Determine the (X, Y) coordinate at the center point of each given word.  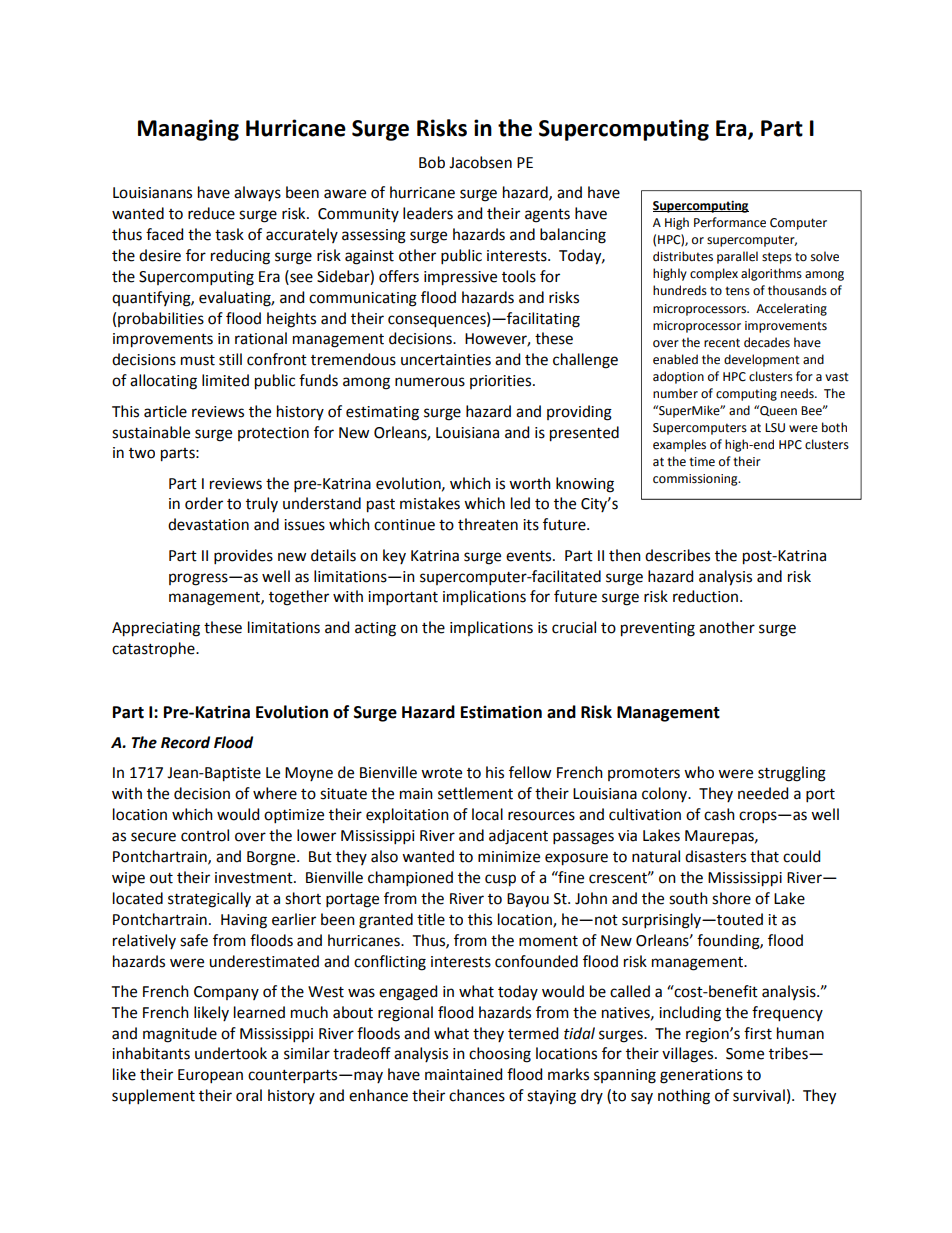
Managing (188, 130)
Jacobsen (480, 162)
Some (745, 1054)
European (210, 1076)
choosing (500, 1055)
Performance (730, 222)
